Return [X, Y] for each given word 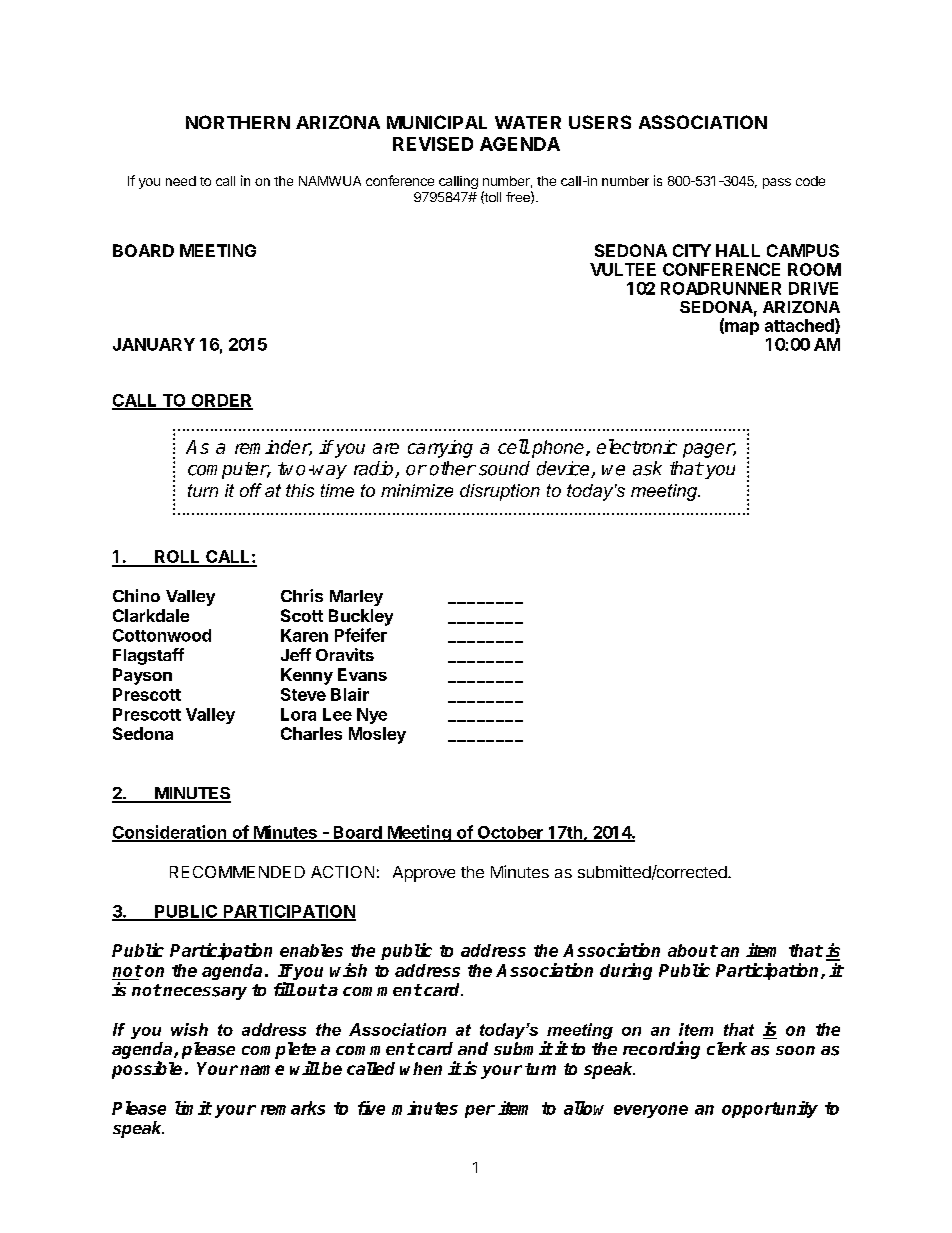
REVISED [433, 144]
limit [193, 1108]
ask [647, 468]
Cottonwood [162, 635]
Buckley [361, 617]
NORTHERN [238, 122]
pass [777, 183]
